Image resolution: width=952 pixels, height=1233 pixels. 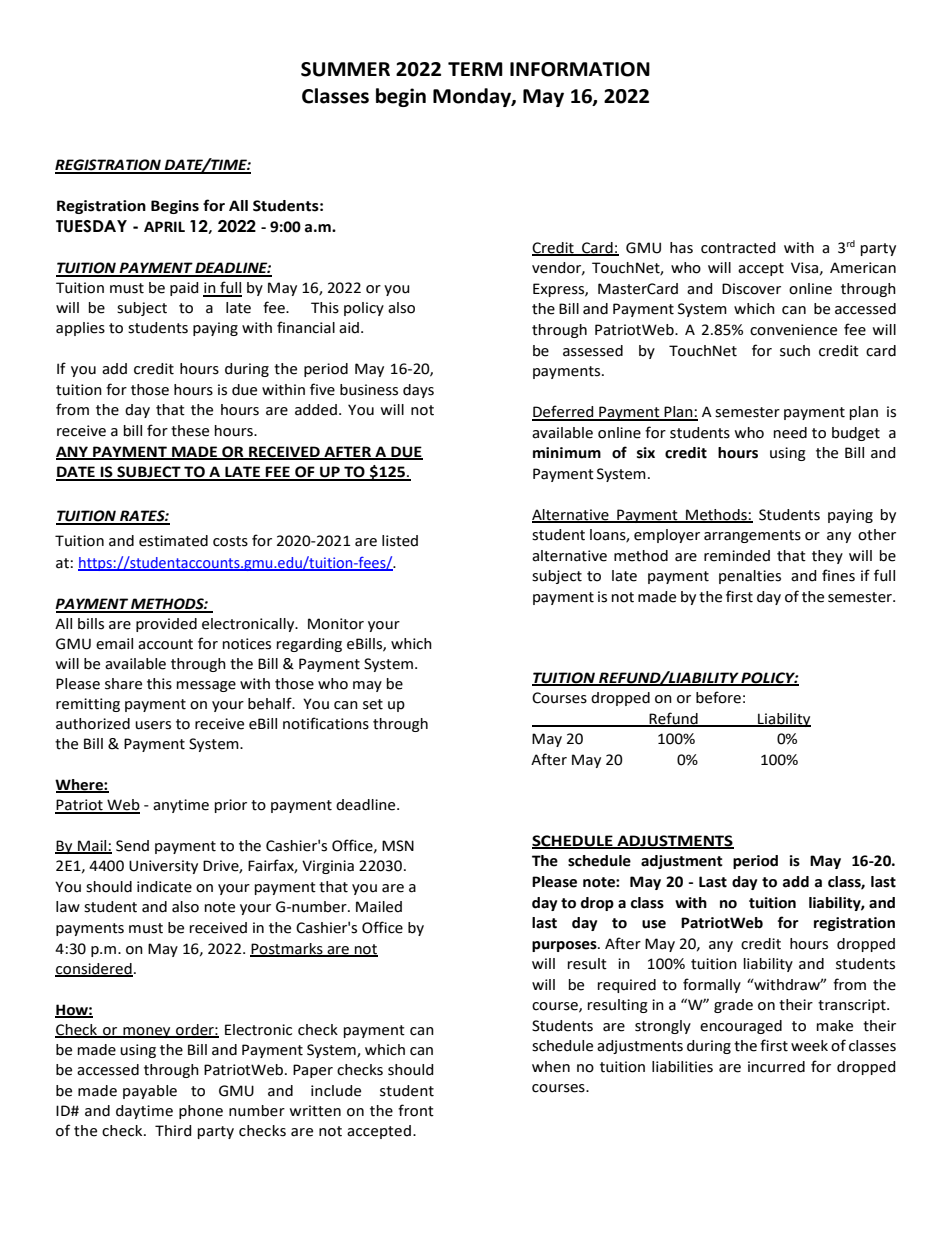 What do you see at coordinates (580, 69) in the image?
I see `INFORMATION` at bounding box center [580, 69].
